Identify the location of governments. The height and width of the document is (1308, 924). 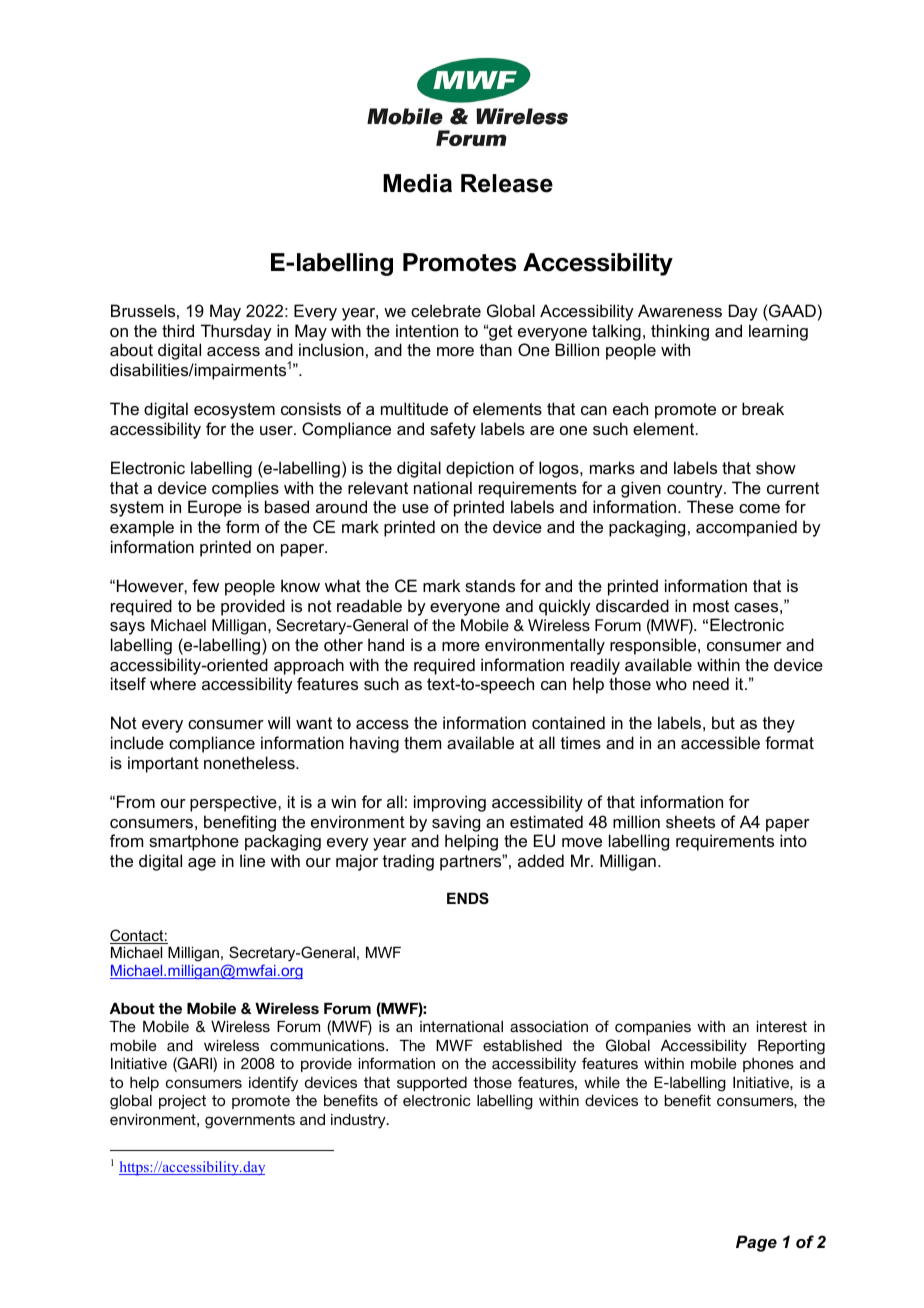
(250, 1121).
